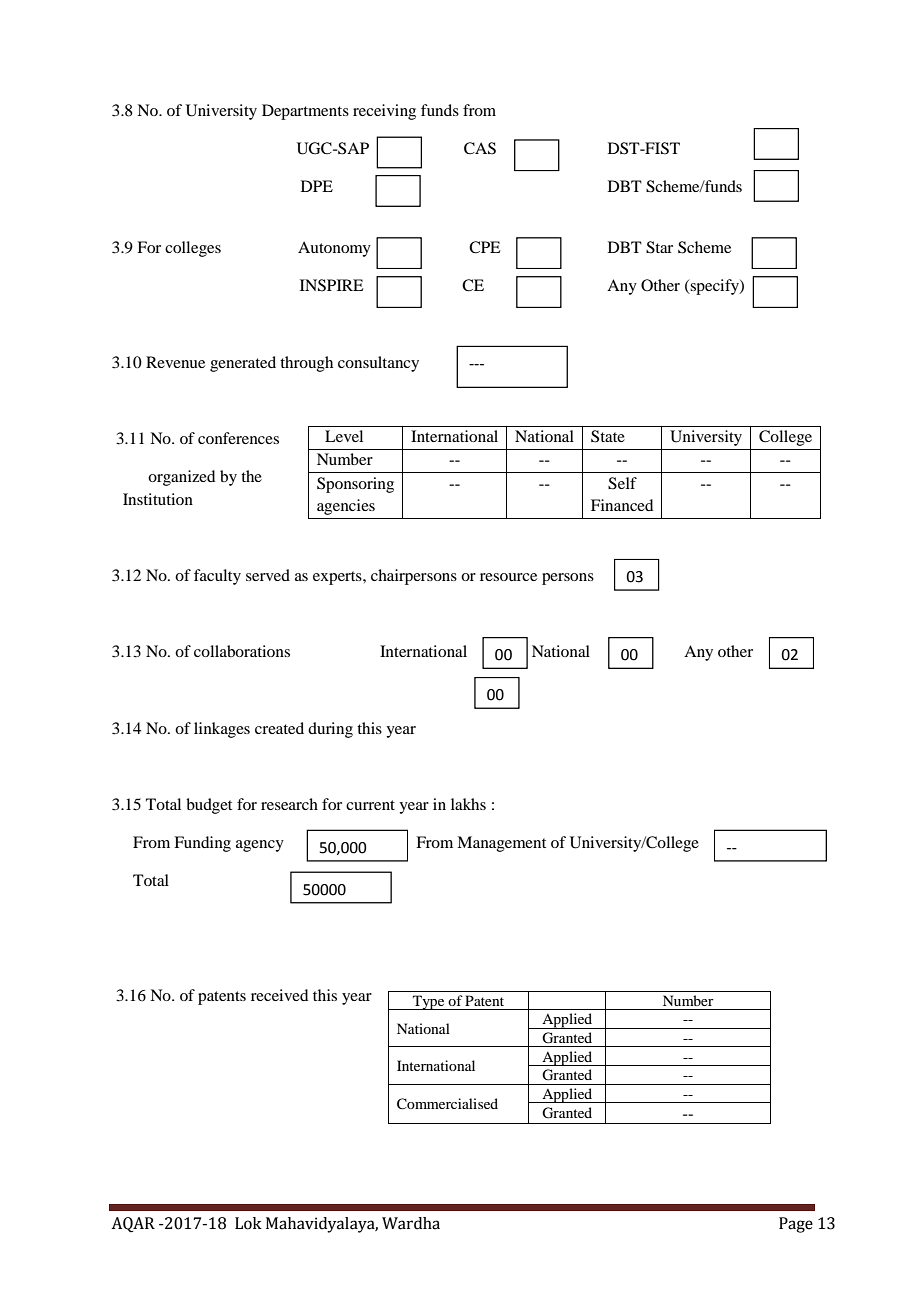 The width and height of the document is (924, 1308). I want to click on Lok, so click(248, 1223).
